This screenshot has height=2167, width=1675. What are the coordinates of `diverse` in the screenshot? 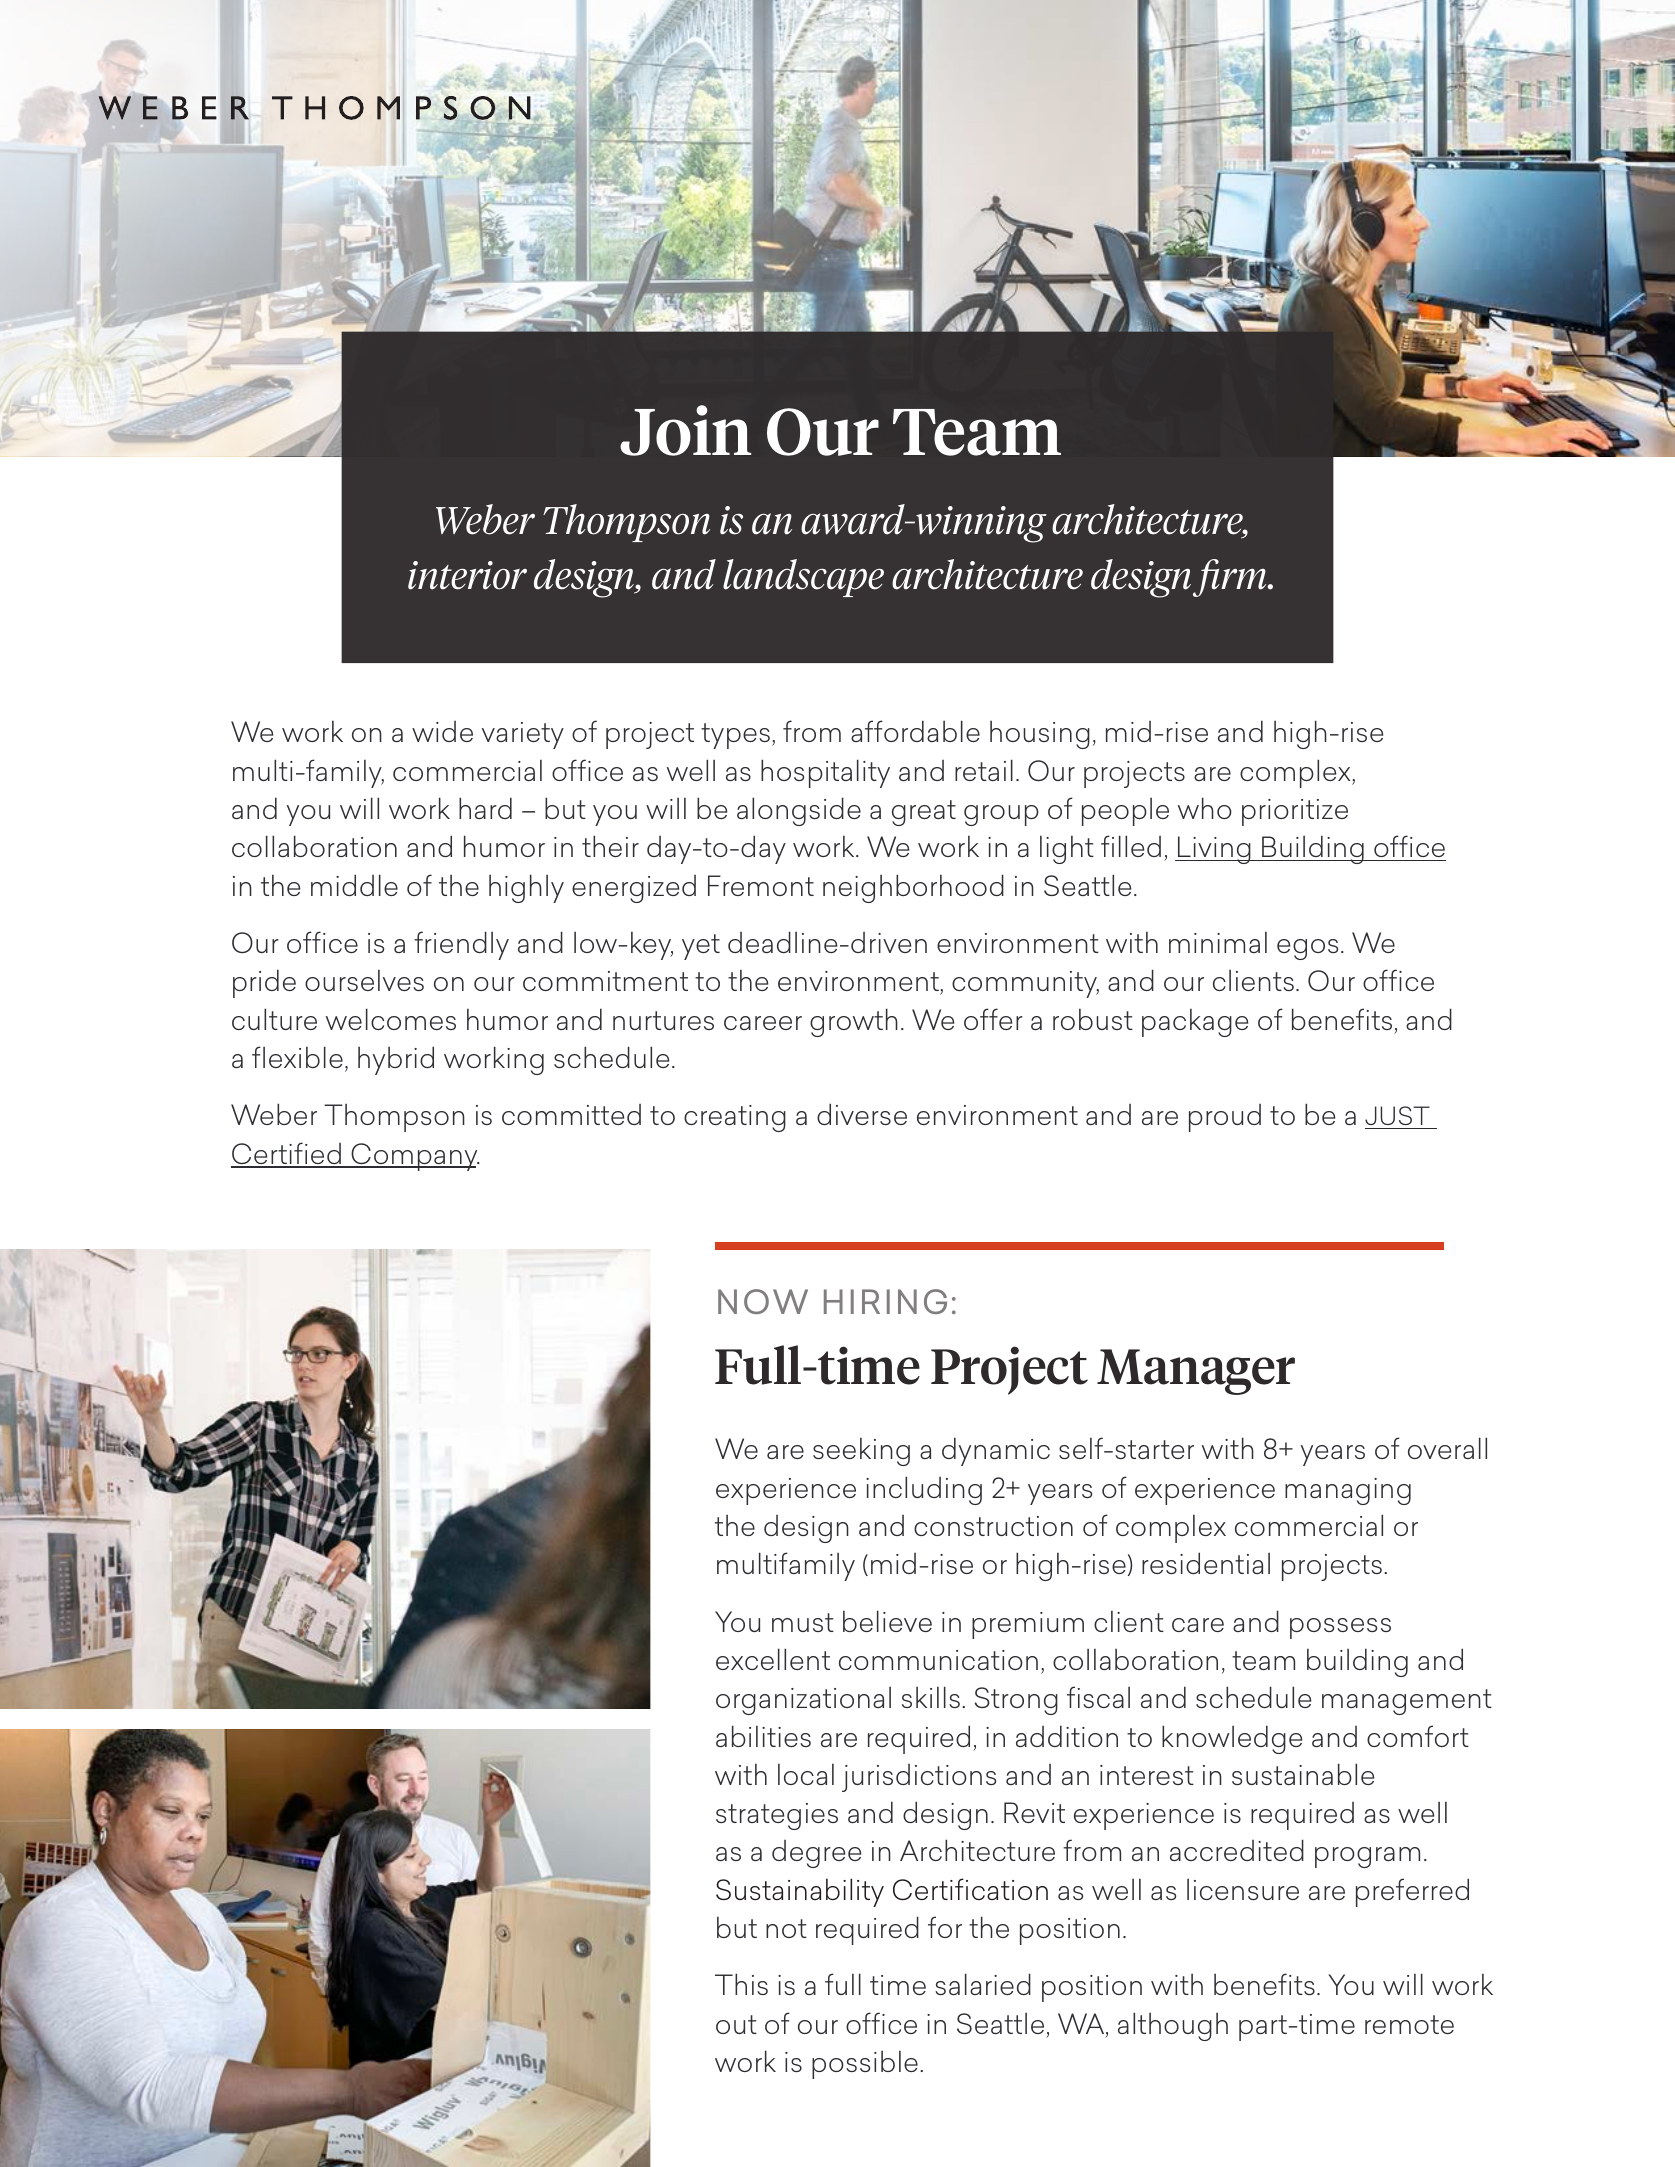 It's located at (862, 1114).
